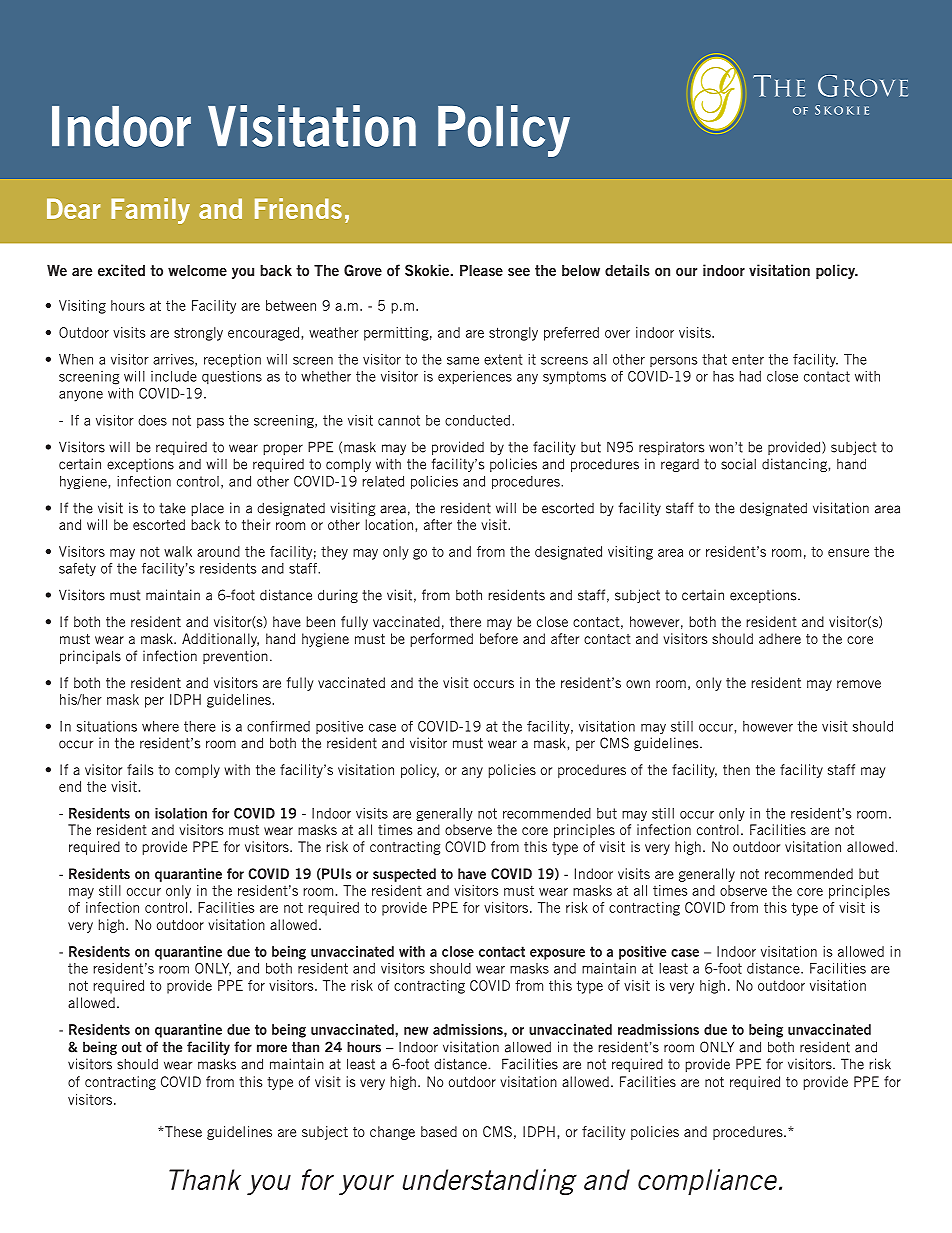 The width and height of the document is (952, 1233). Describe the element at coordinates (160, 726) in the document. I see `where` at that location.
